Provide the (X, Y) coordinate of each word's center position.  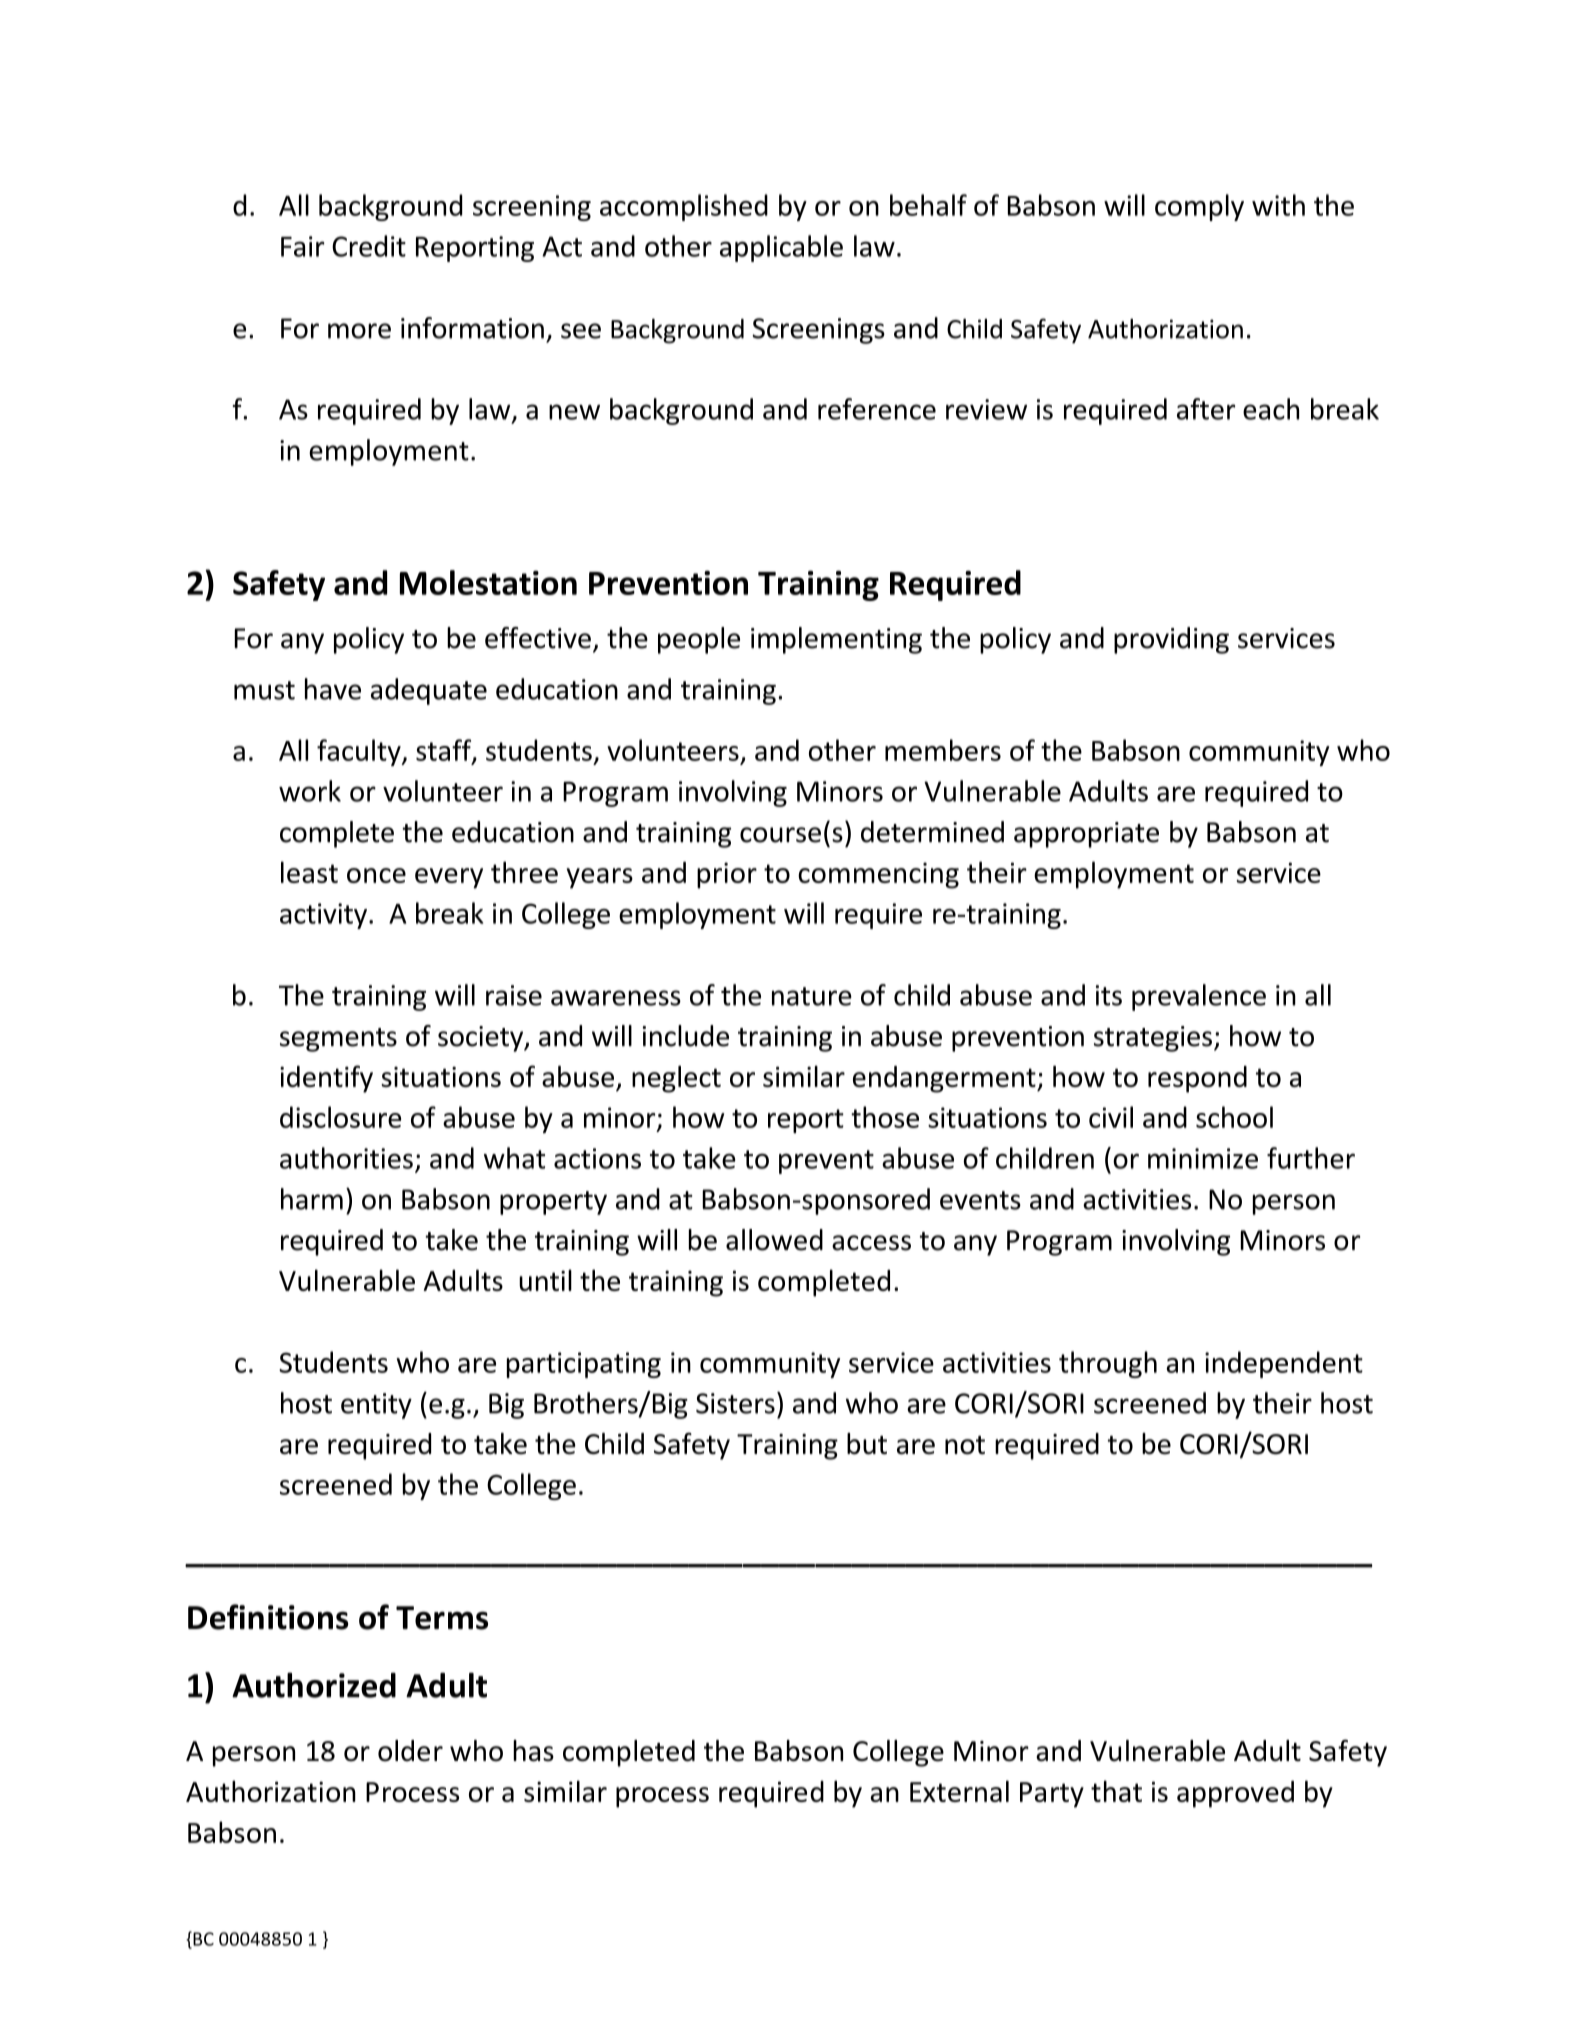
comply (1199, 207)
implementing (836, 640)
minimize (1203, 1158)
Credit (369, 246)
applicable (781, 248)
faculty (360, 752)
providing (1171, 640)
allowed (774, 1240)
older (410, 1751)
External (959, 1791)
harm (312, 1199)
